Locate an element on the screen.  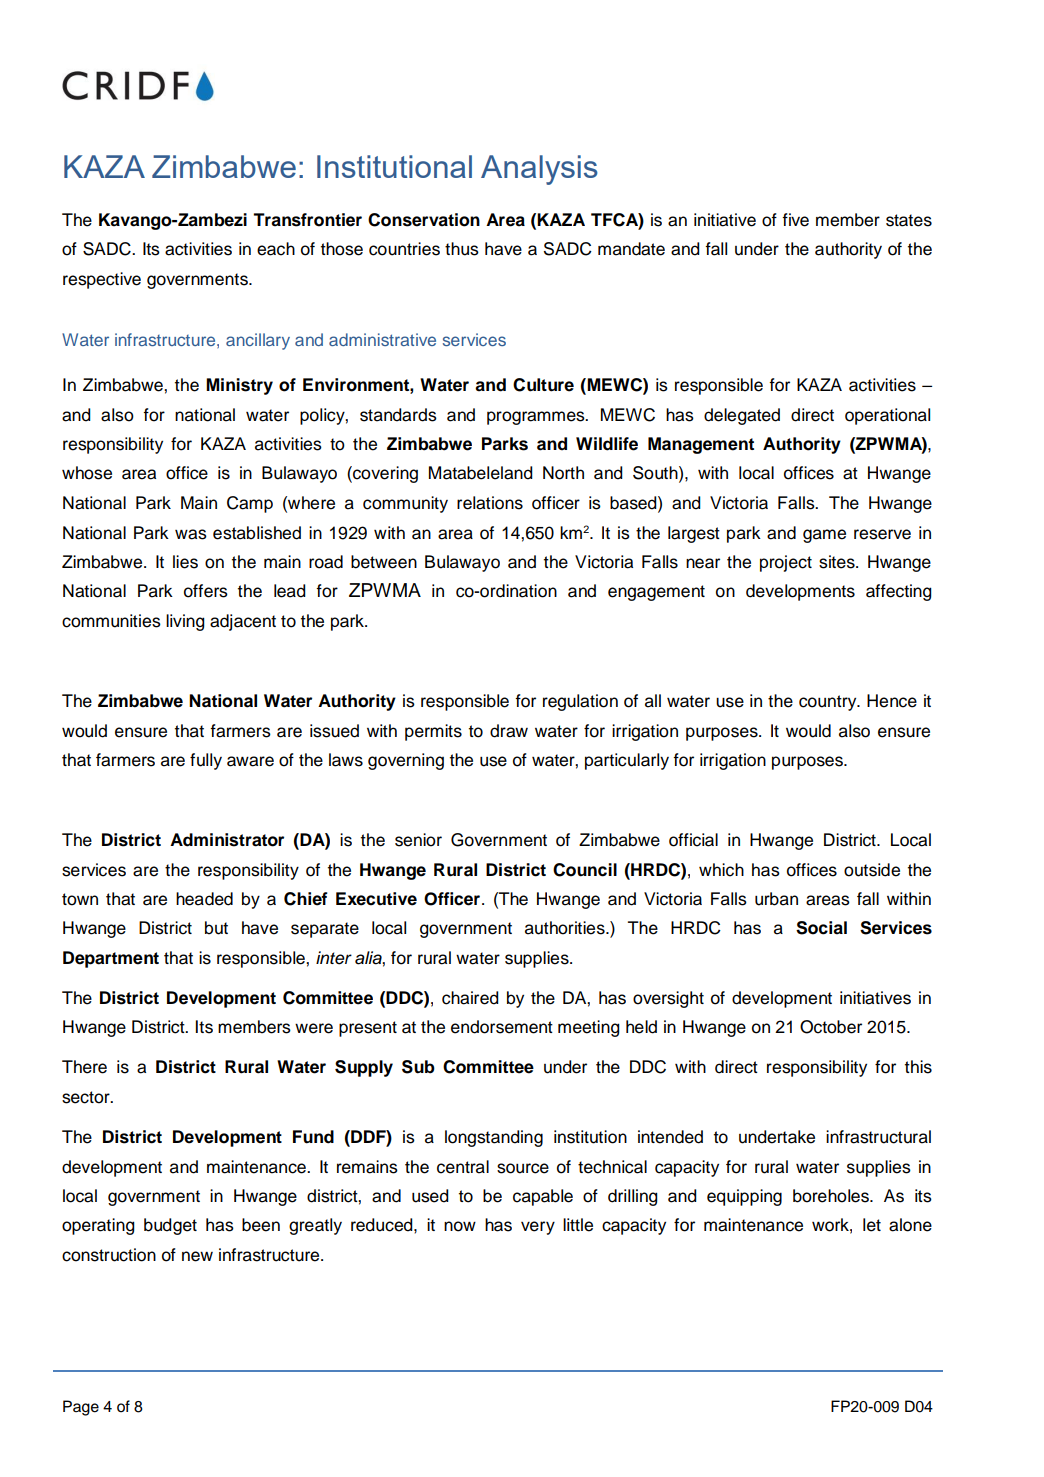
country is located at coordinates (829, 703).
